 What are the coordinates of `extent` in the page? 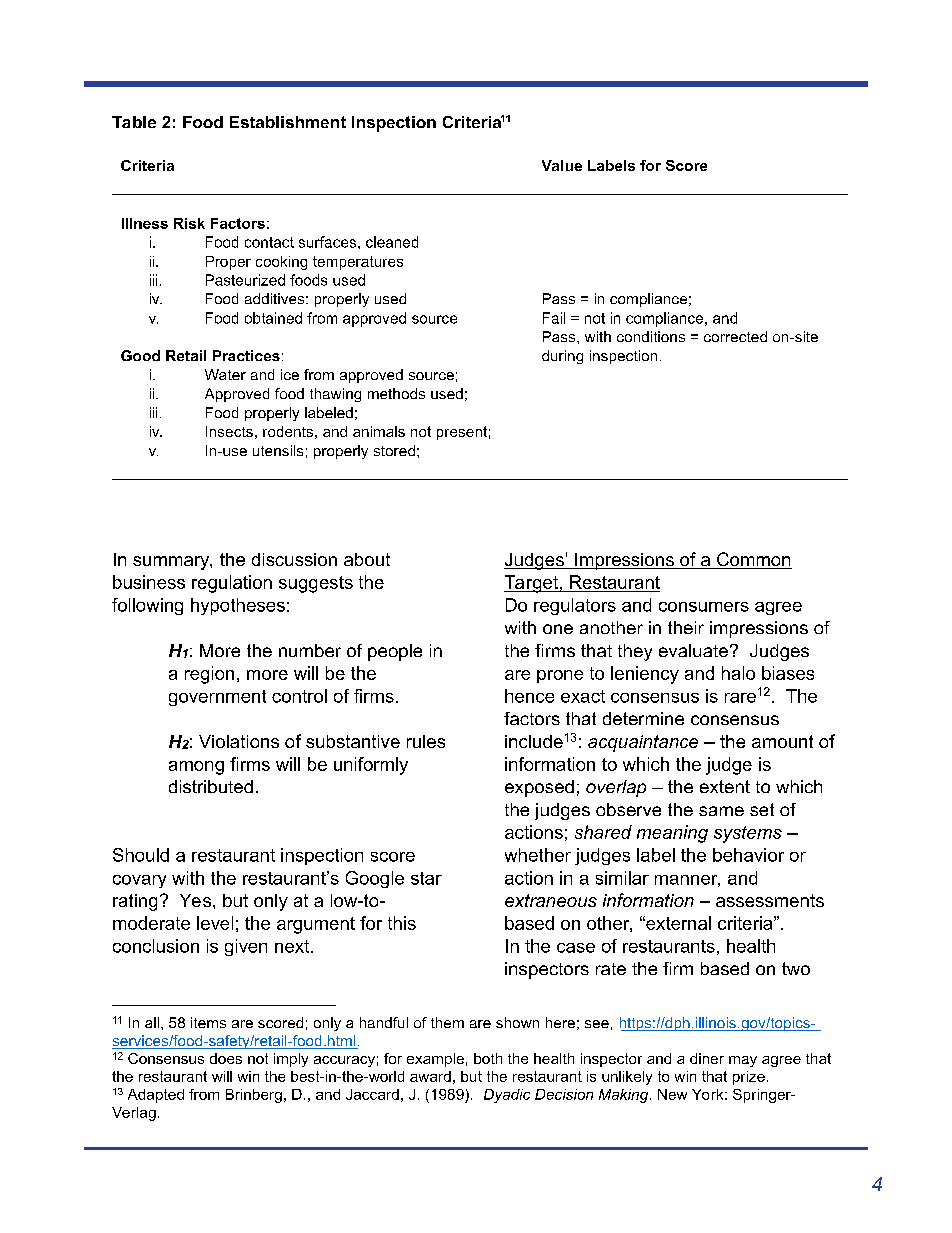 It's located at (725, 786).
